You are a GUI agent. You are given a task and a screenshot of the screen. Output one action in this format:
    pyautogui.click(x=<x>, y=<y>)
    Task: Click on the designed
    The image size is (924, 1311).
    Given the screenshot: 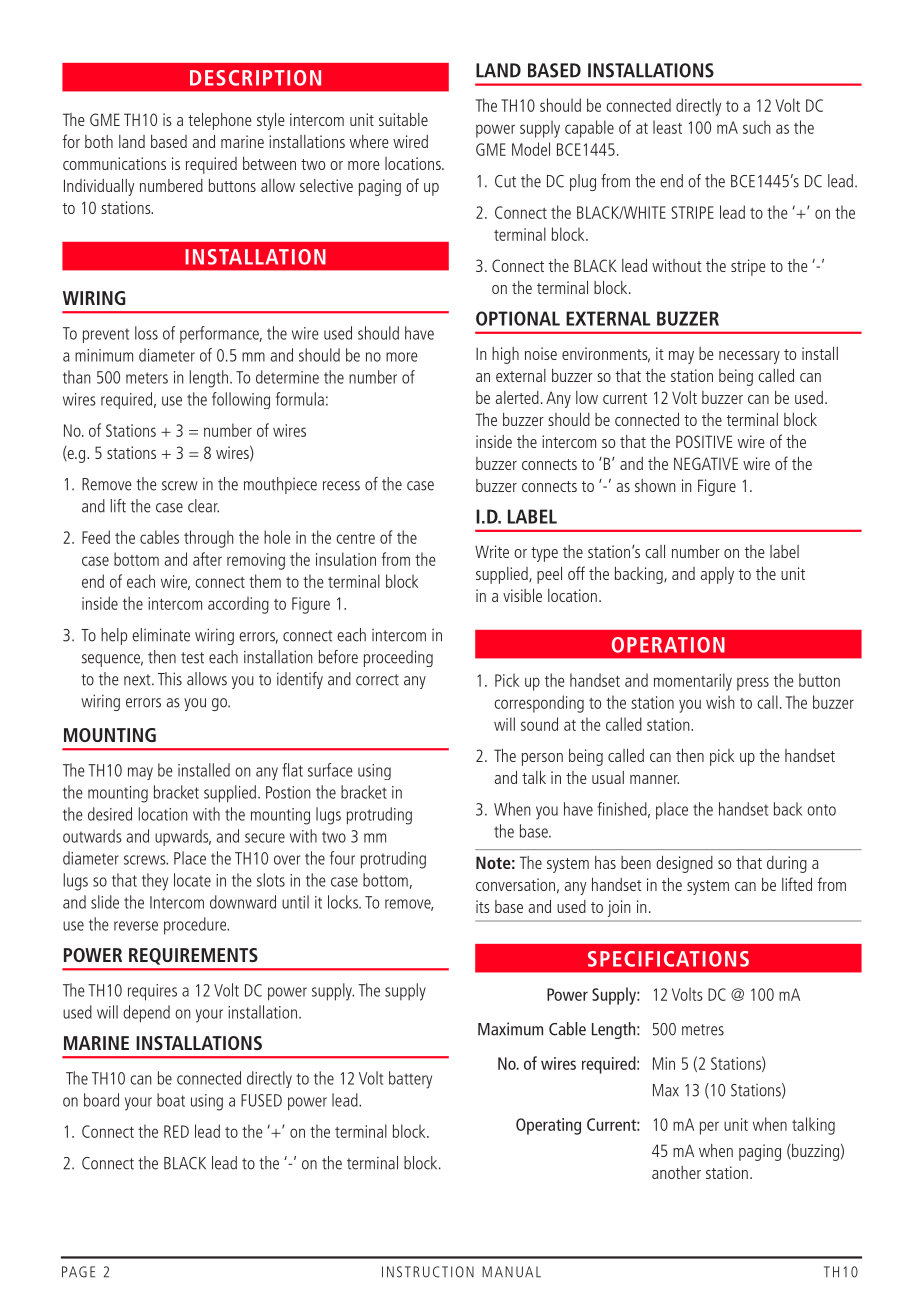 What is the action you would take?
    pyautogui.click(x=684, y=864)
